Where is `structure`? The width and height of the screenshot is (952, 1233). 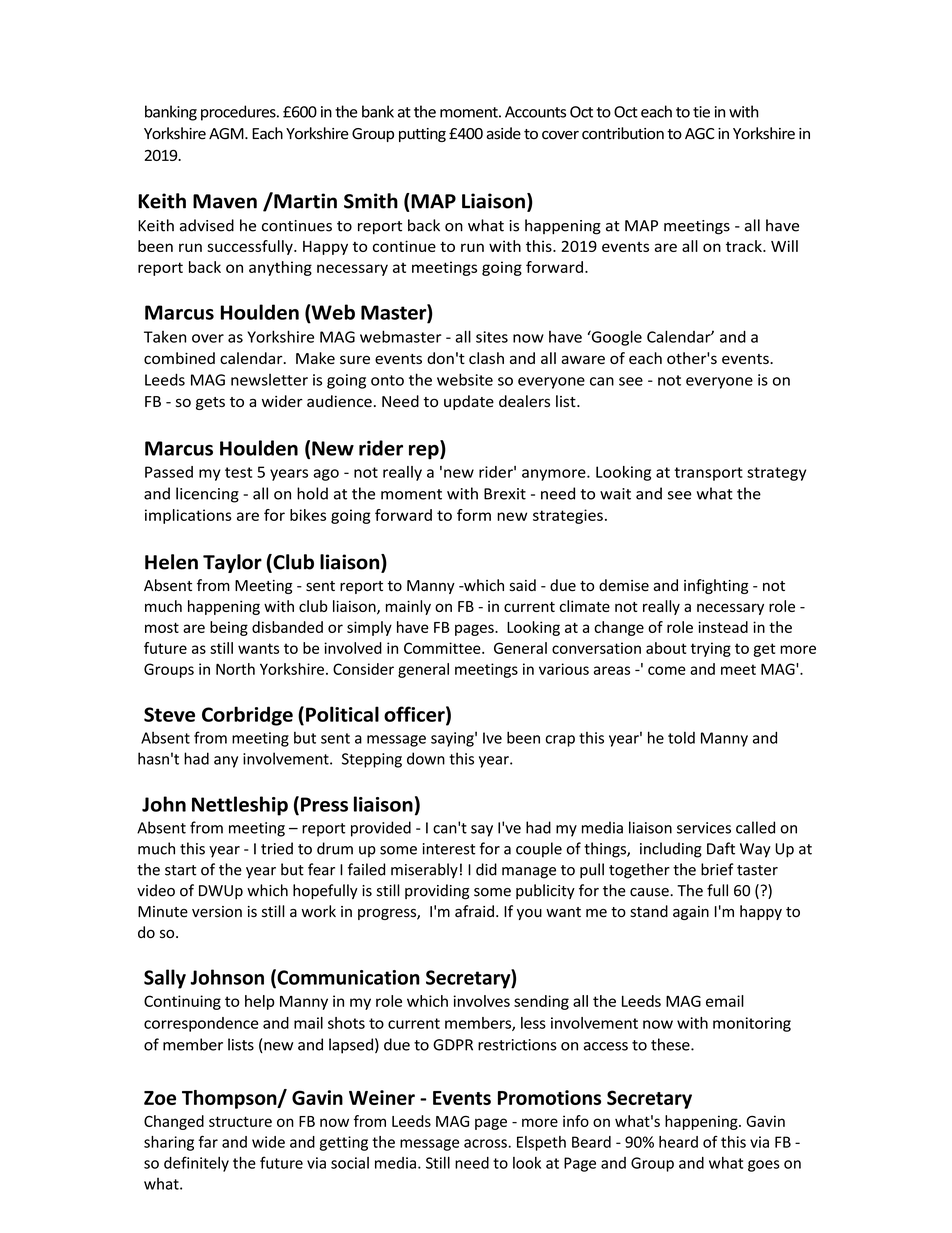
structure is located at coordinates (240, 1121).
